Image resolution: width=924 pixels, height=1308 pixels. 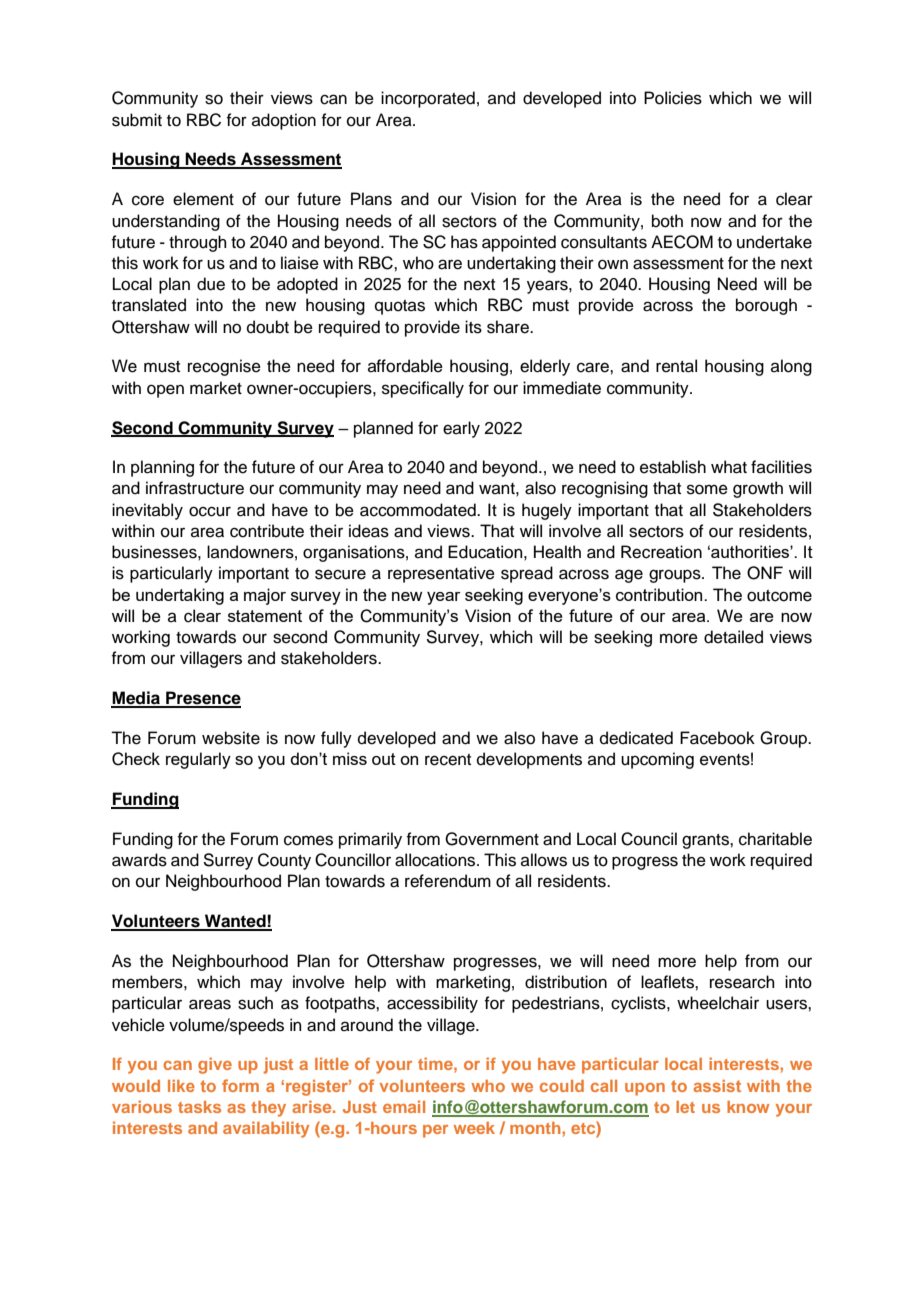 What do you see at coordinates (428, 99) in the document?
I see `incorporated` at bounding box center [428, 99].
